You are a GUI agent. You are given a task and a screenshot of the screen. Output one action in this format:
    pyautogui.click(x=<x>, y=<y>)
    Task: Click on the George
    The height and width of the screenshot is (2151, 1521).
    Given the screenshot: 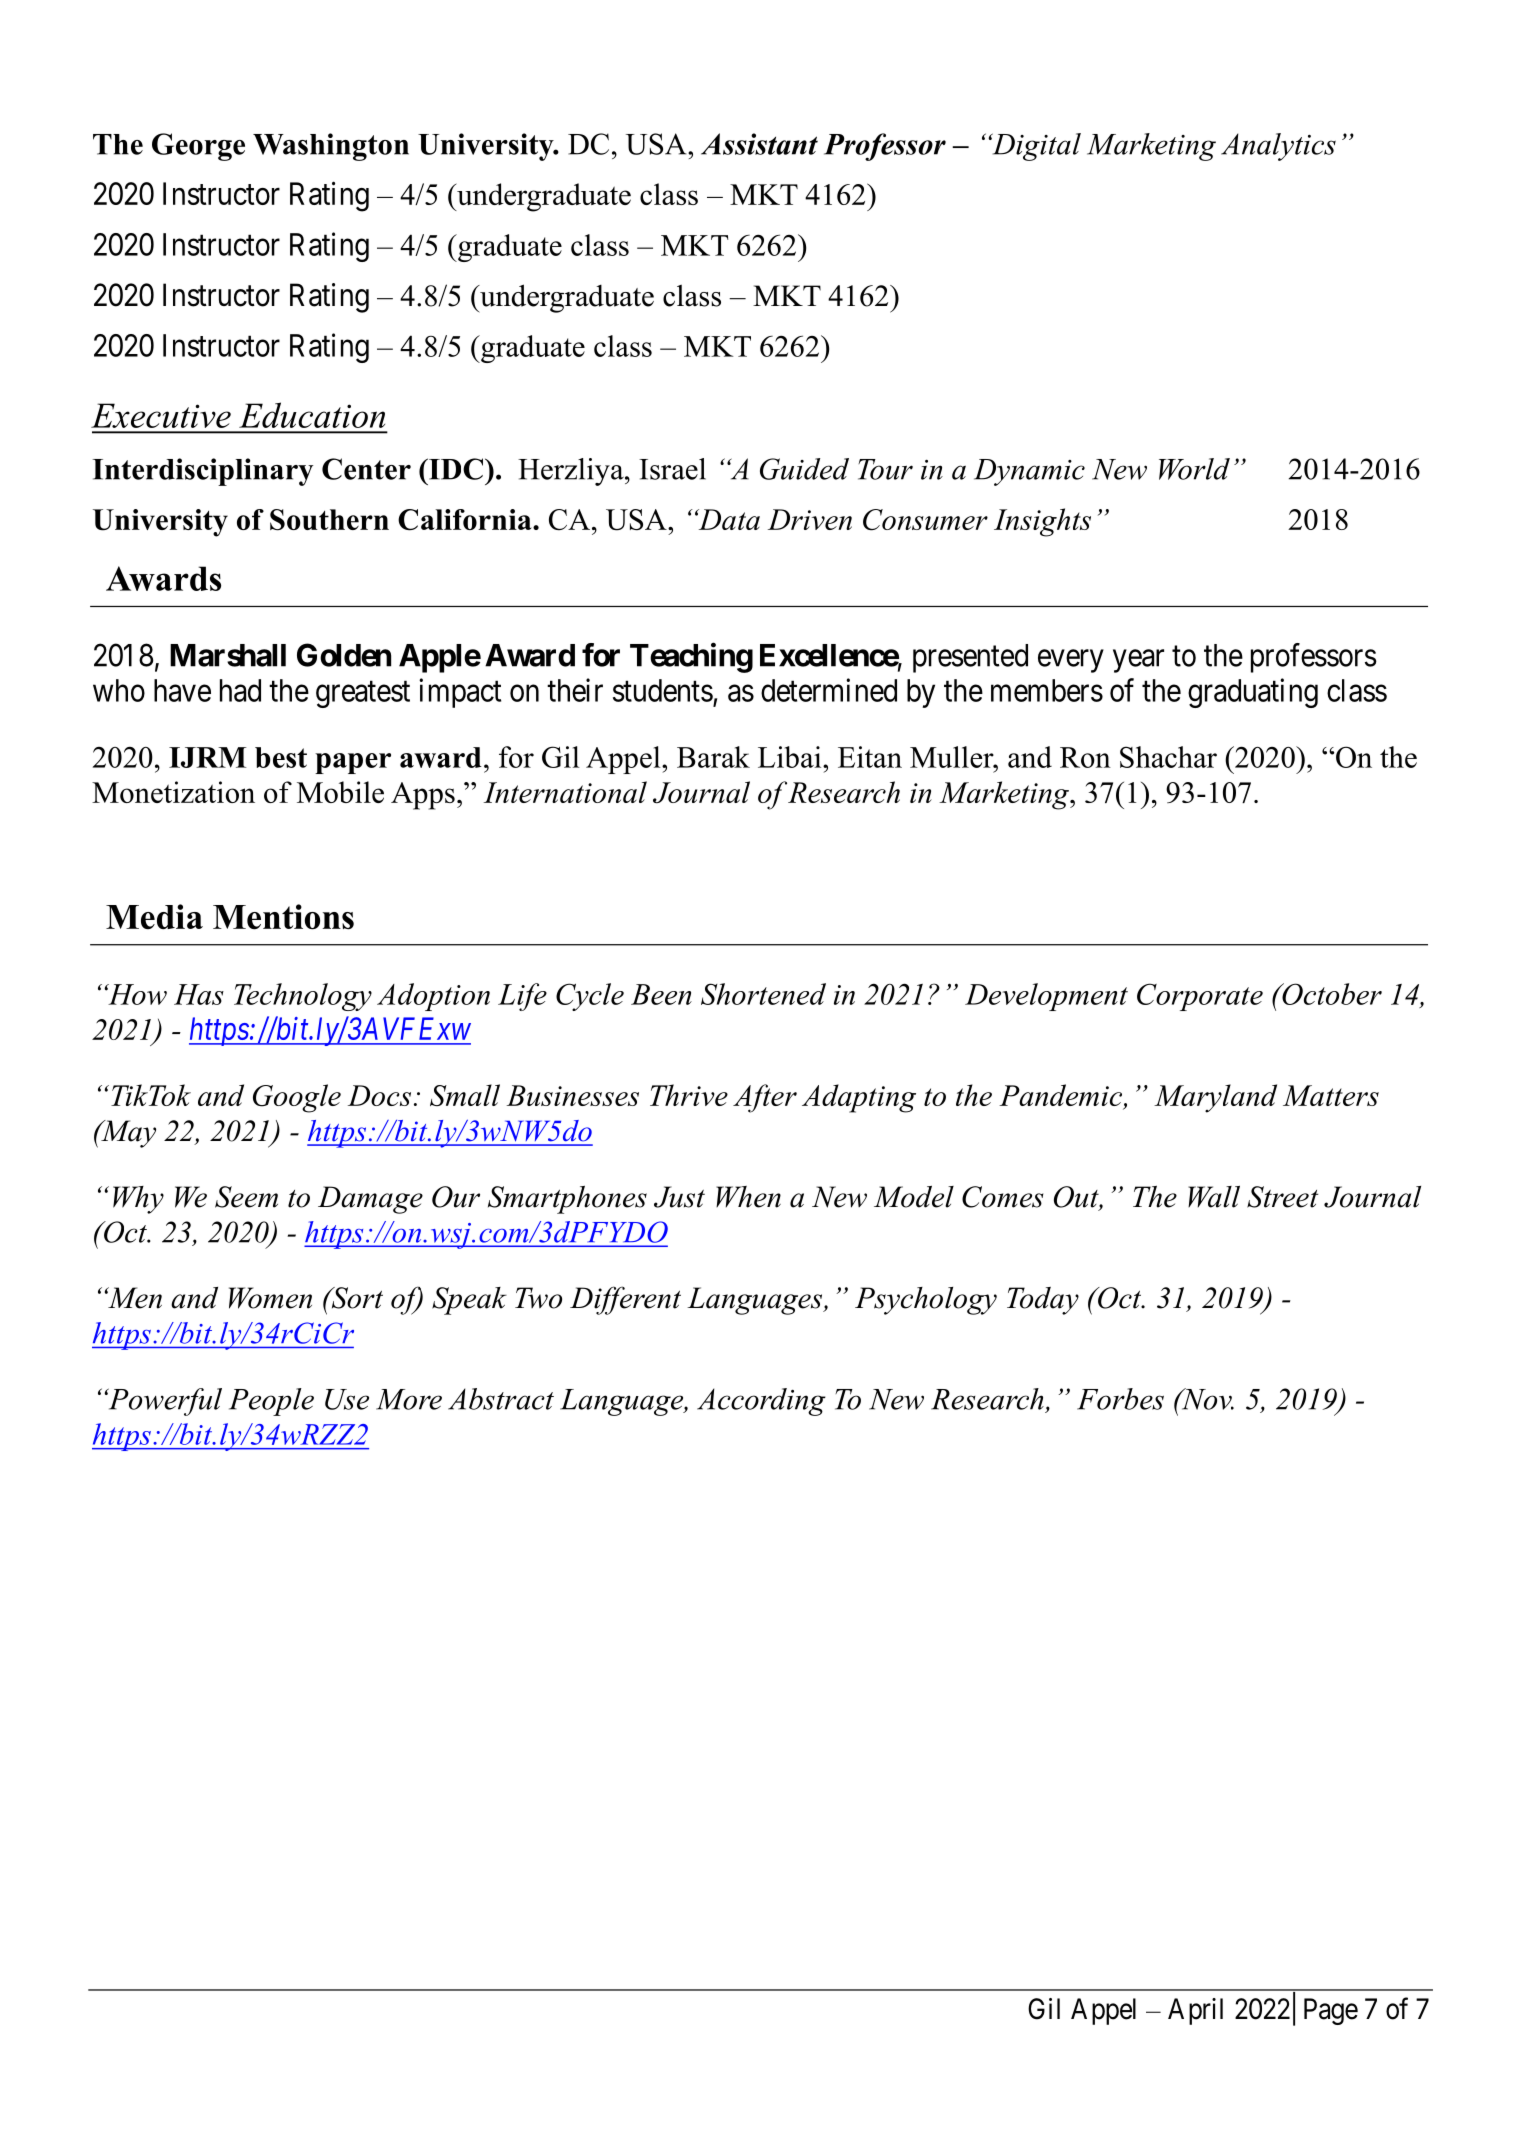 What is the action you would take?
    pyautogui.click(x=198, y=147)
